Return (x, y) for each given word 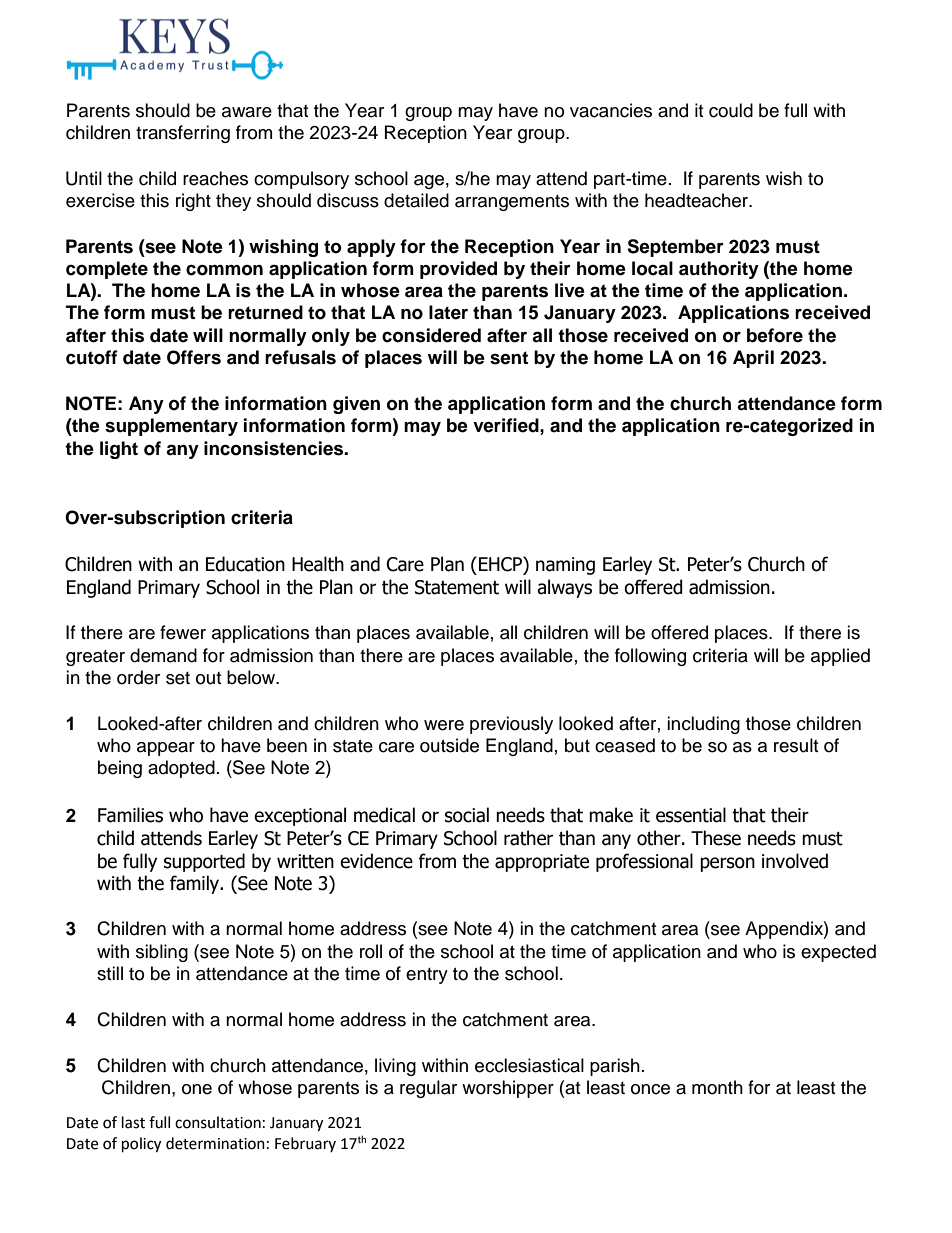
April (753, 359)
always (564, 588)
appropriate (542, 863)
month (717, 1087)
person (727, 864)
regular (428, 1089)
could (731, 110)
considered (431, 335)
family (196, 884)
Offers (194, 357)
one (197, 1089)
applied (840, 657)
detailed (416, 200)
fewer (183, 632)
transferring (183, 134)
